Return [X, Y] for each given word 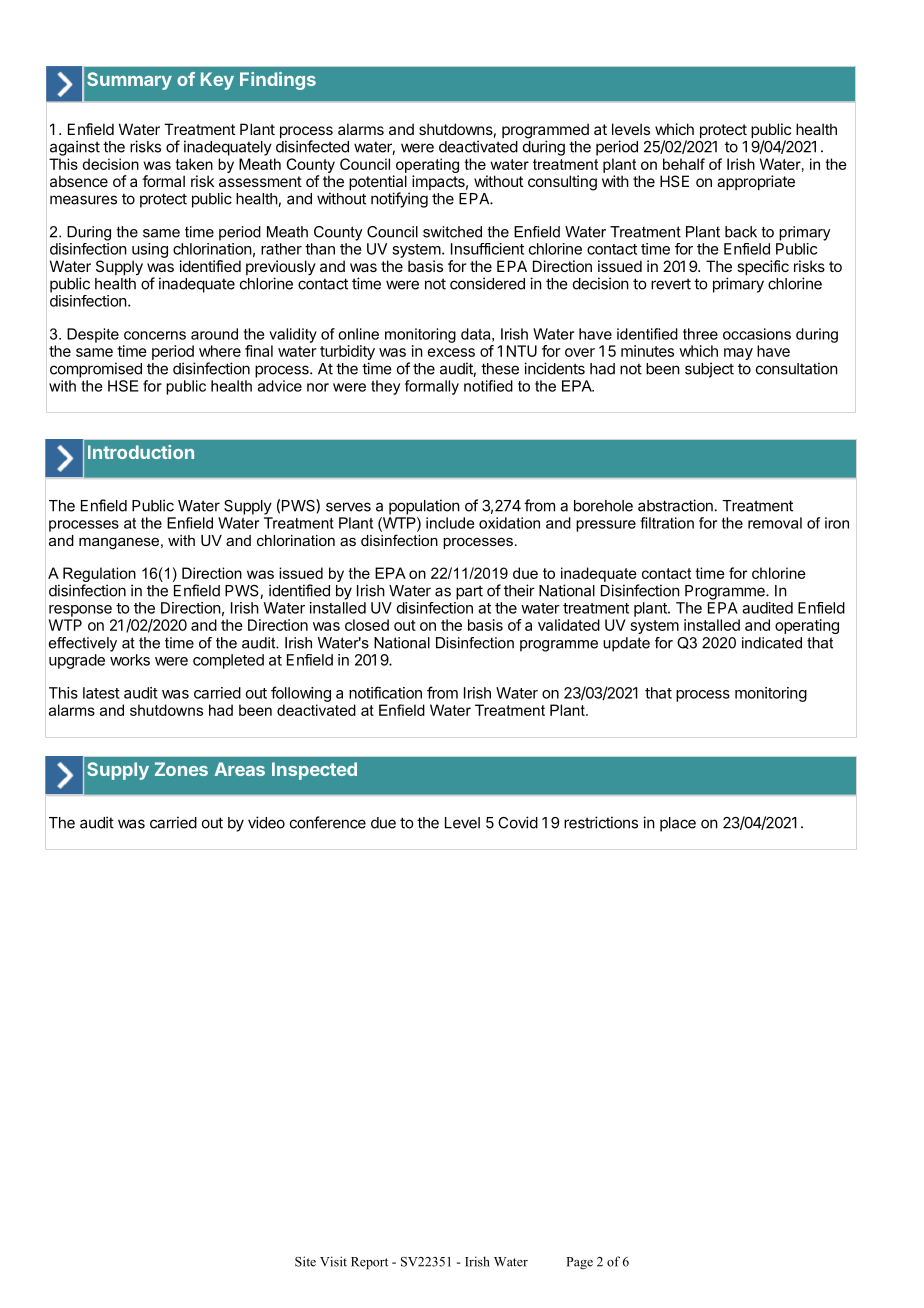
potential [378, 184]
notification [385, 692]
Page [579, 1263]
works [130, 660]
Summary [129, 81]
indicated [772, 643]
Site [305, 1261]
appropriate [756, 182]
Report [369, 1263]
